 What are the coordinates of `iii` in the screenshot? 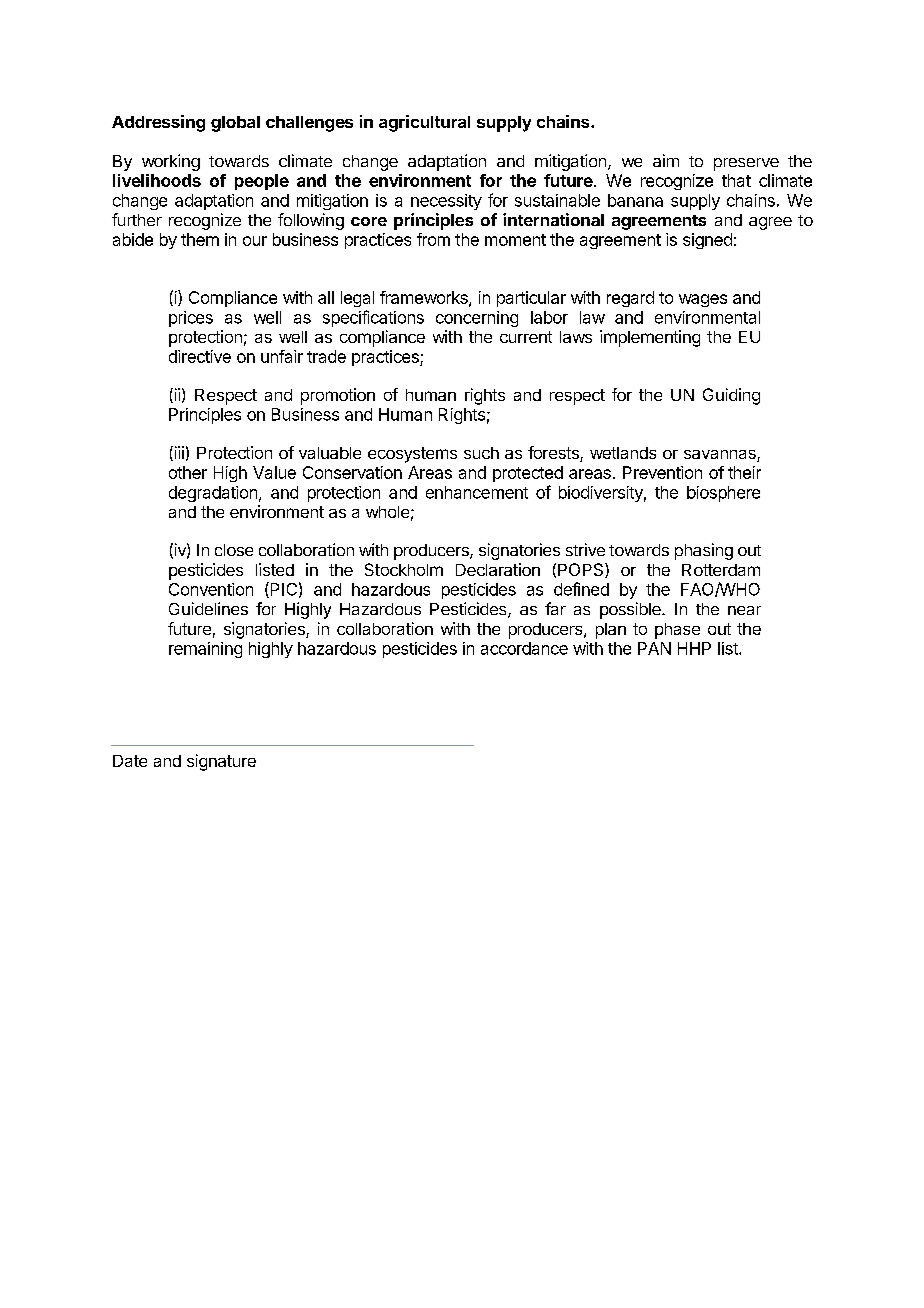 It's located at (178, 453).
